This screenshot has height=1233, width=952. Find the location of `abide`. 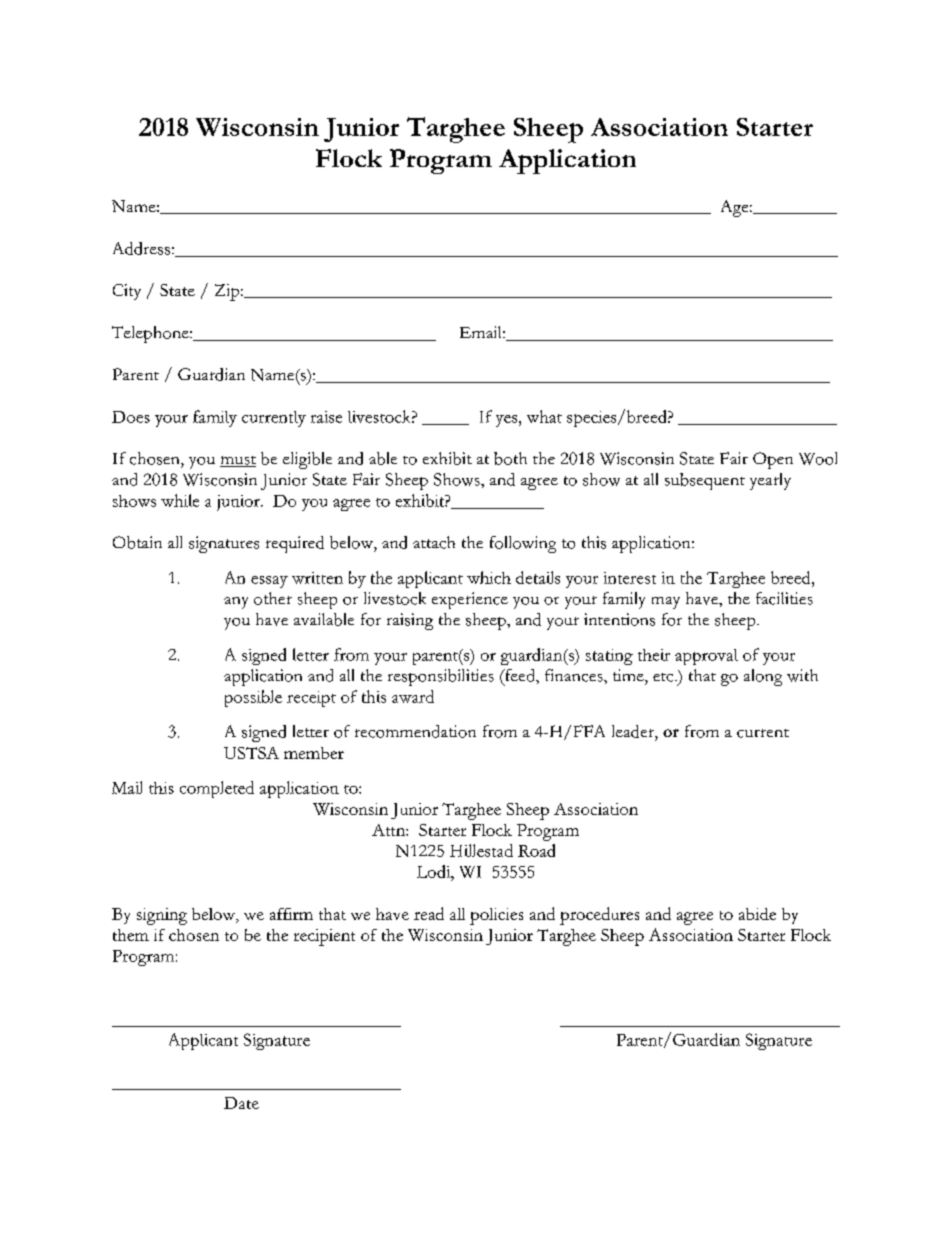

abide is located at coordinates (757, 914).
